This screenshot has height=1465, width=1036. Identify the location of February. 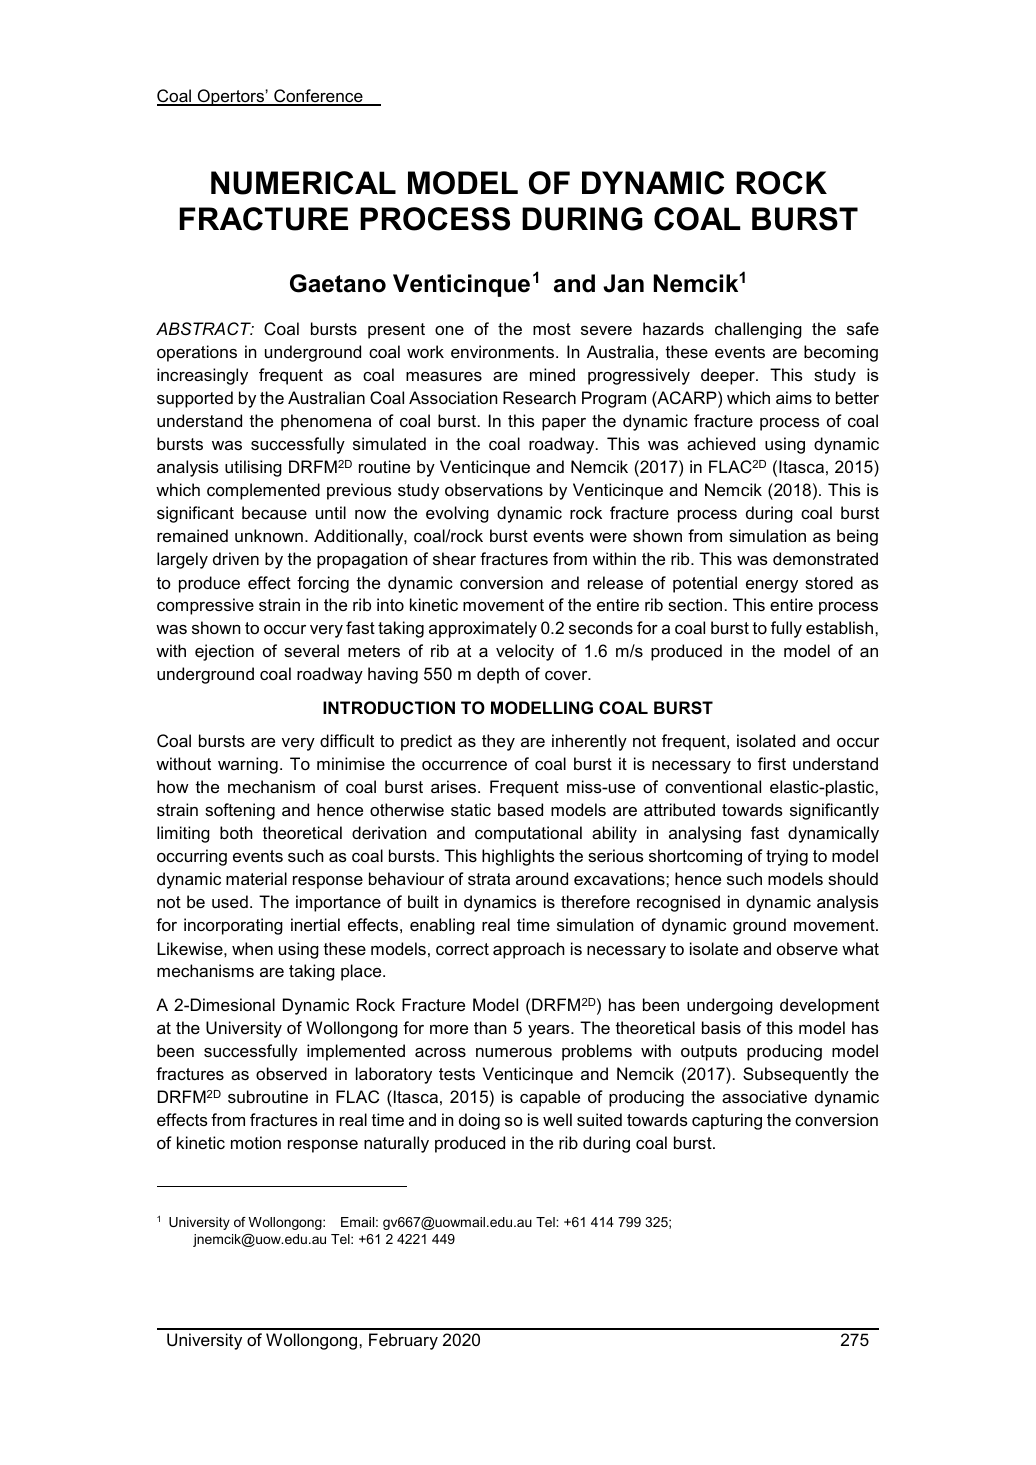
(403, 1341).
